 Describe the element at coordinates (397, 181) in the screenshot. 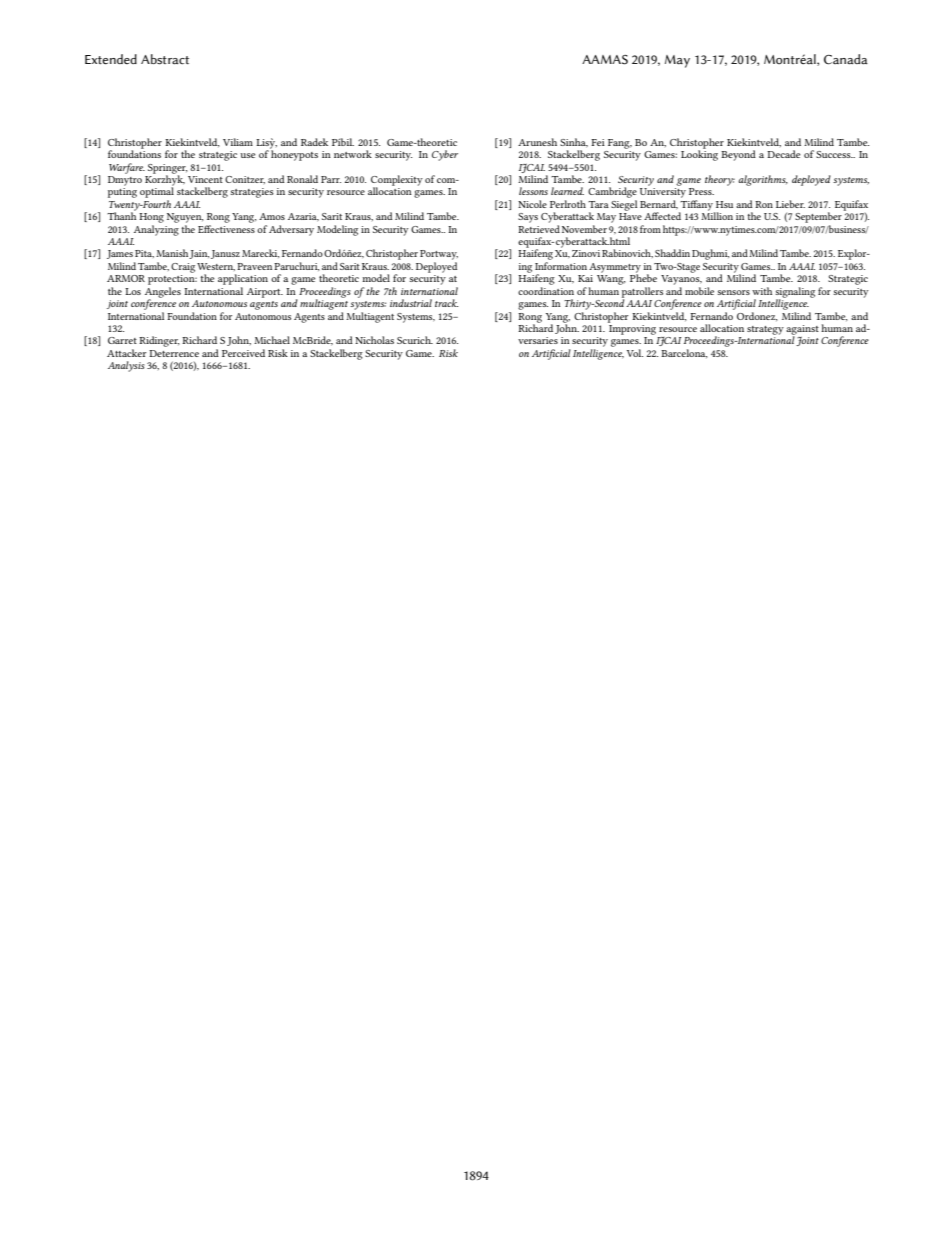

I see `Complexity` at that location.
